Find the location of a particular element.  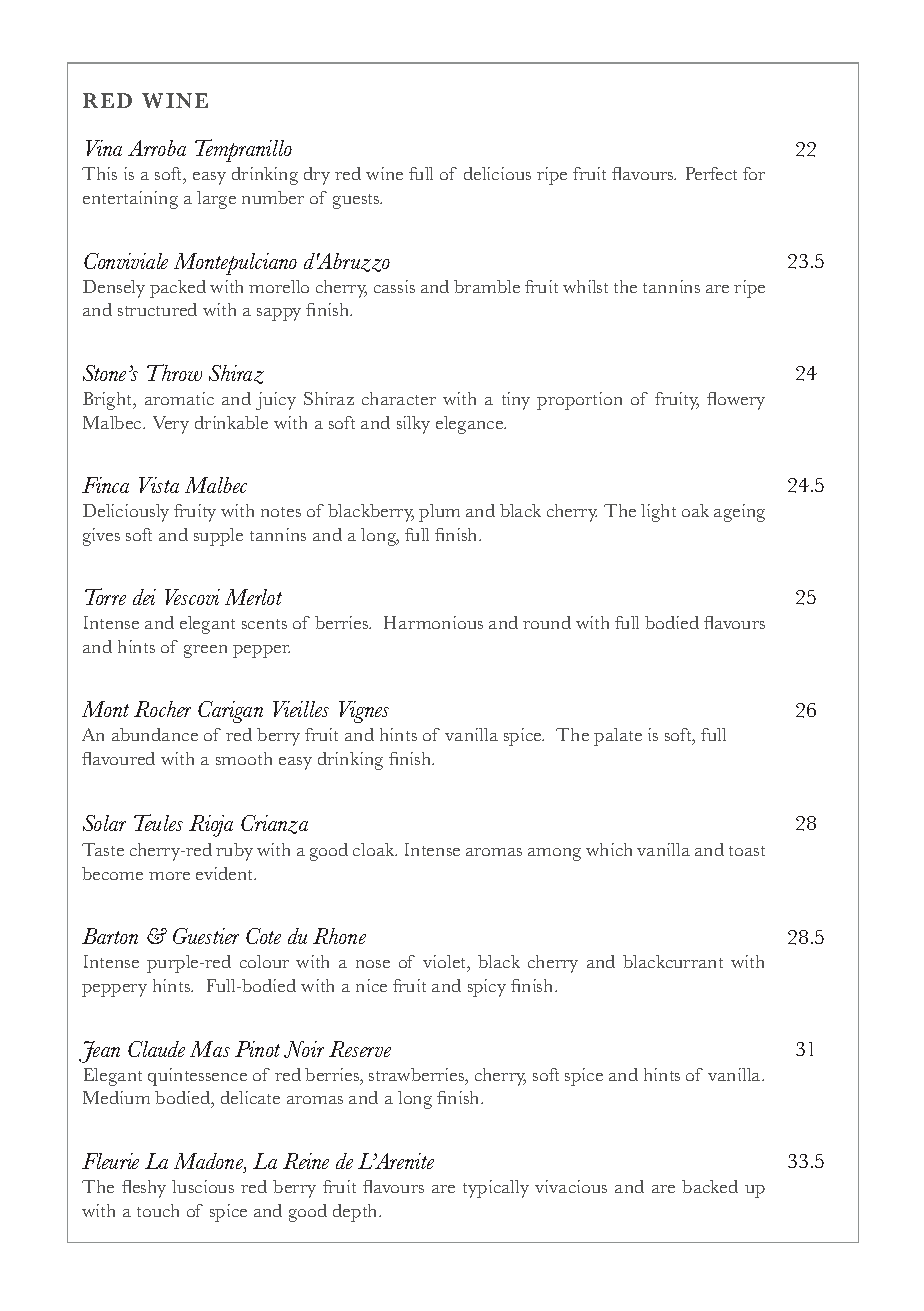

backed is located at coordinates (710, 1186).
